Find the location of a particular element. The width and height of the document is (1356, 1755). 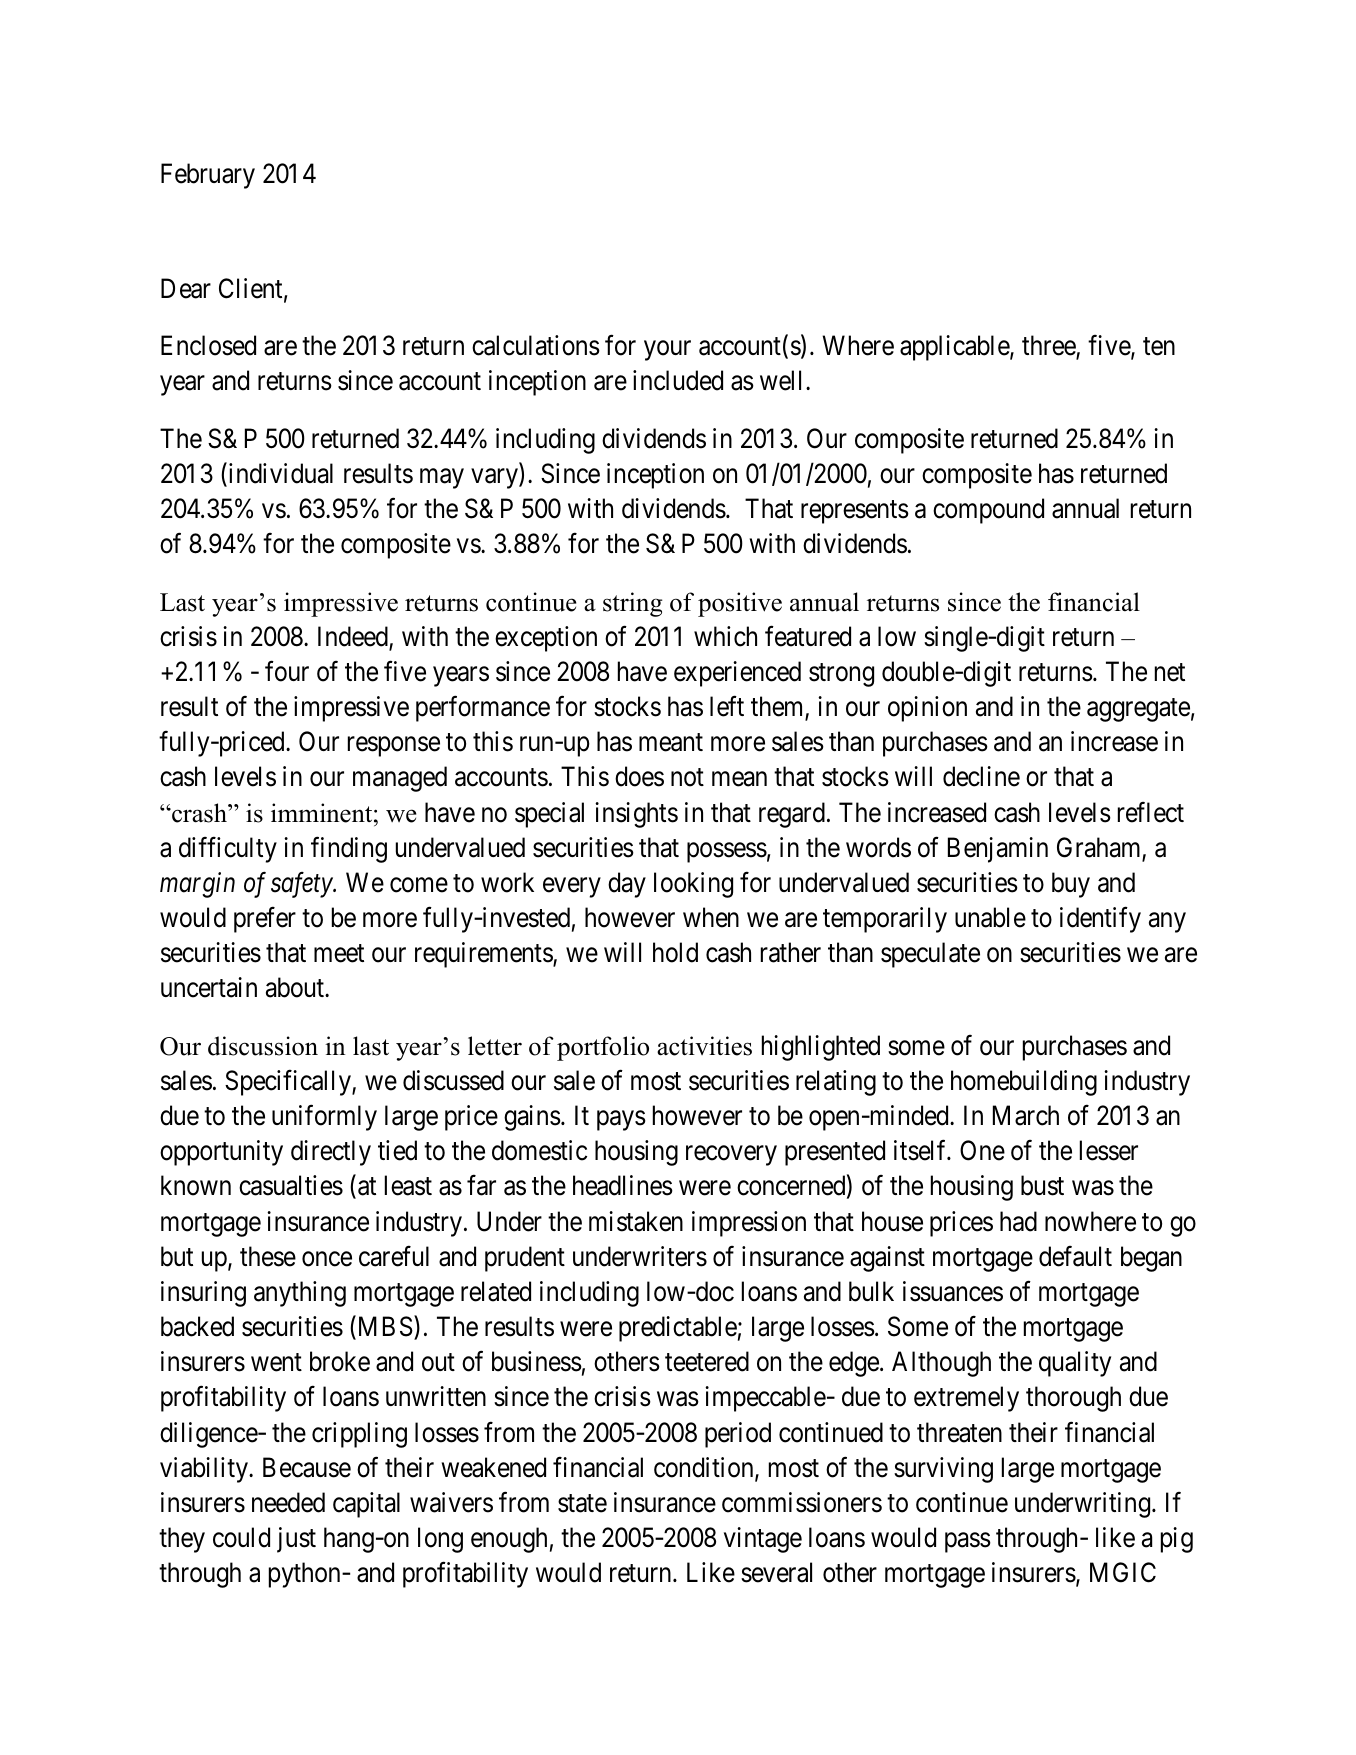

string is located at coordinates (633, 604).
